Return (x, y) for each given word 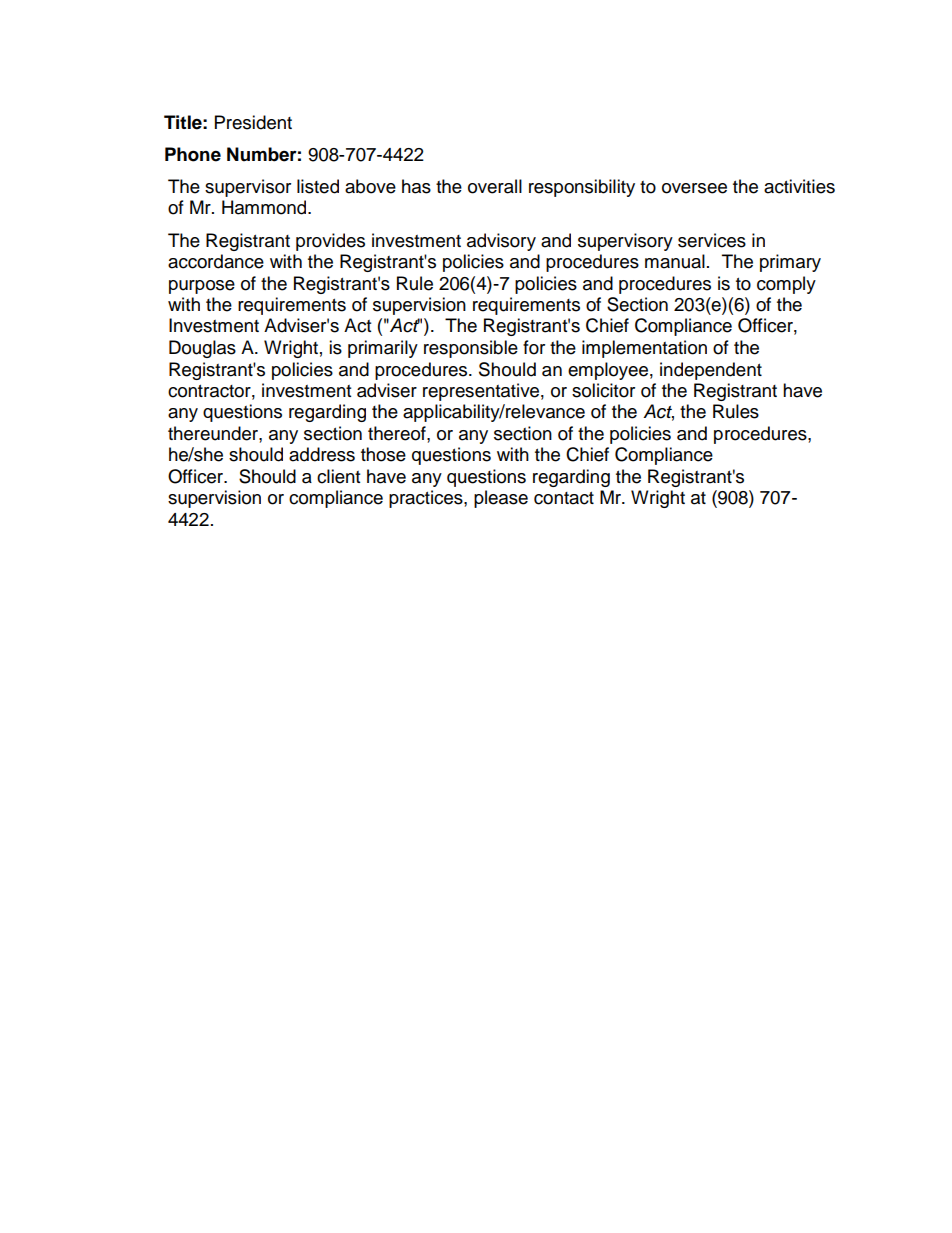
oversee (694, 188)
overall (495, 186)
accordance (216, 261)
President (253, 122)
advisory (501, 242)
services (712, 240)
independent (711, 371)
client (338, 476)
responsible (471, 349)
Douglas (202, 349)
